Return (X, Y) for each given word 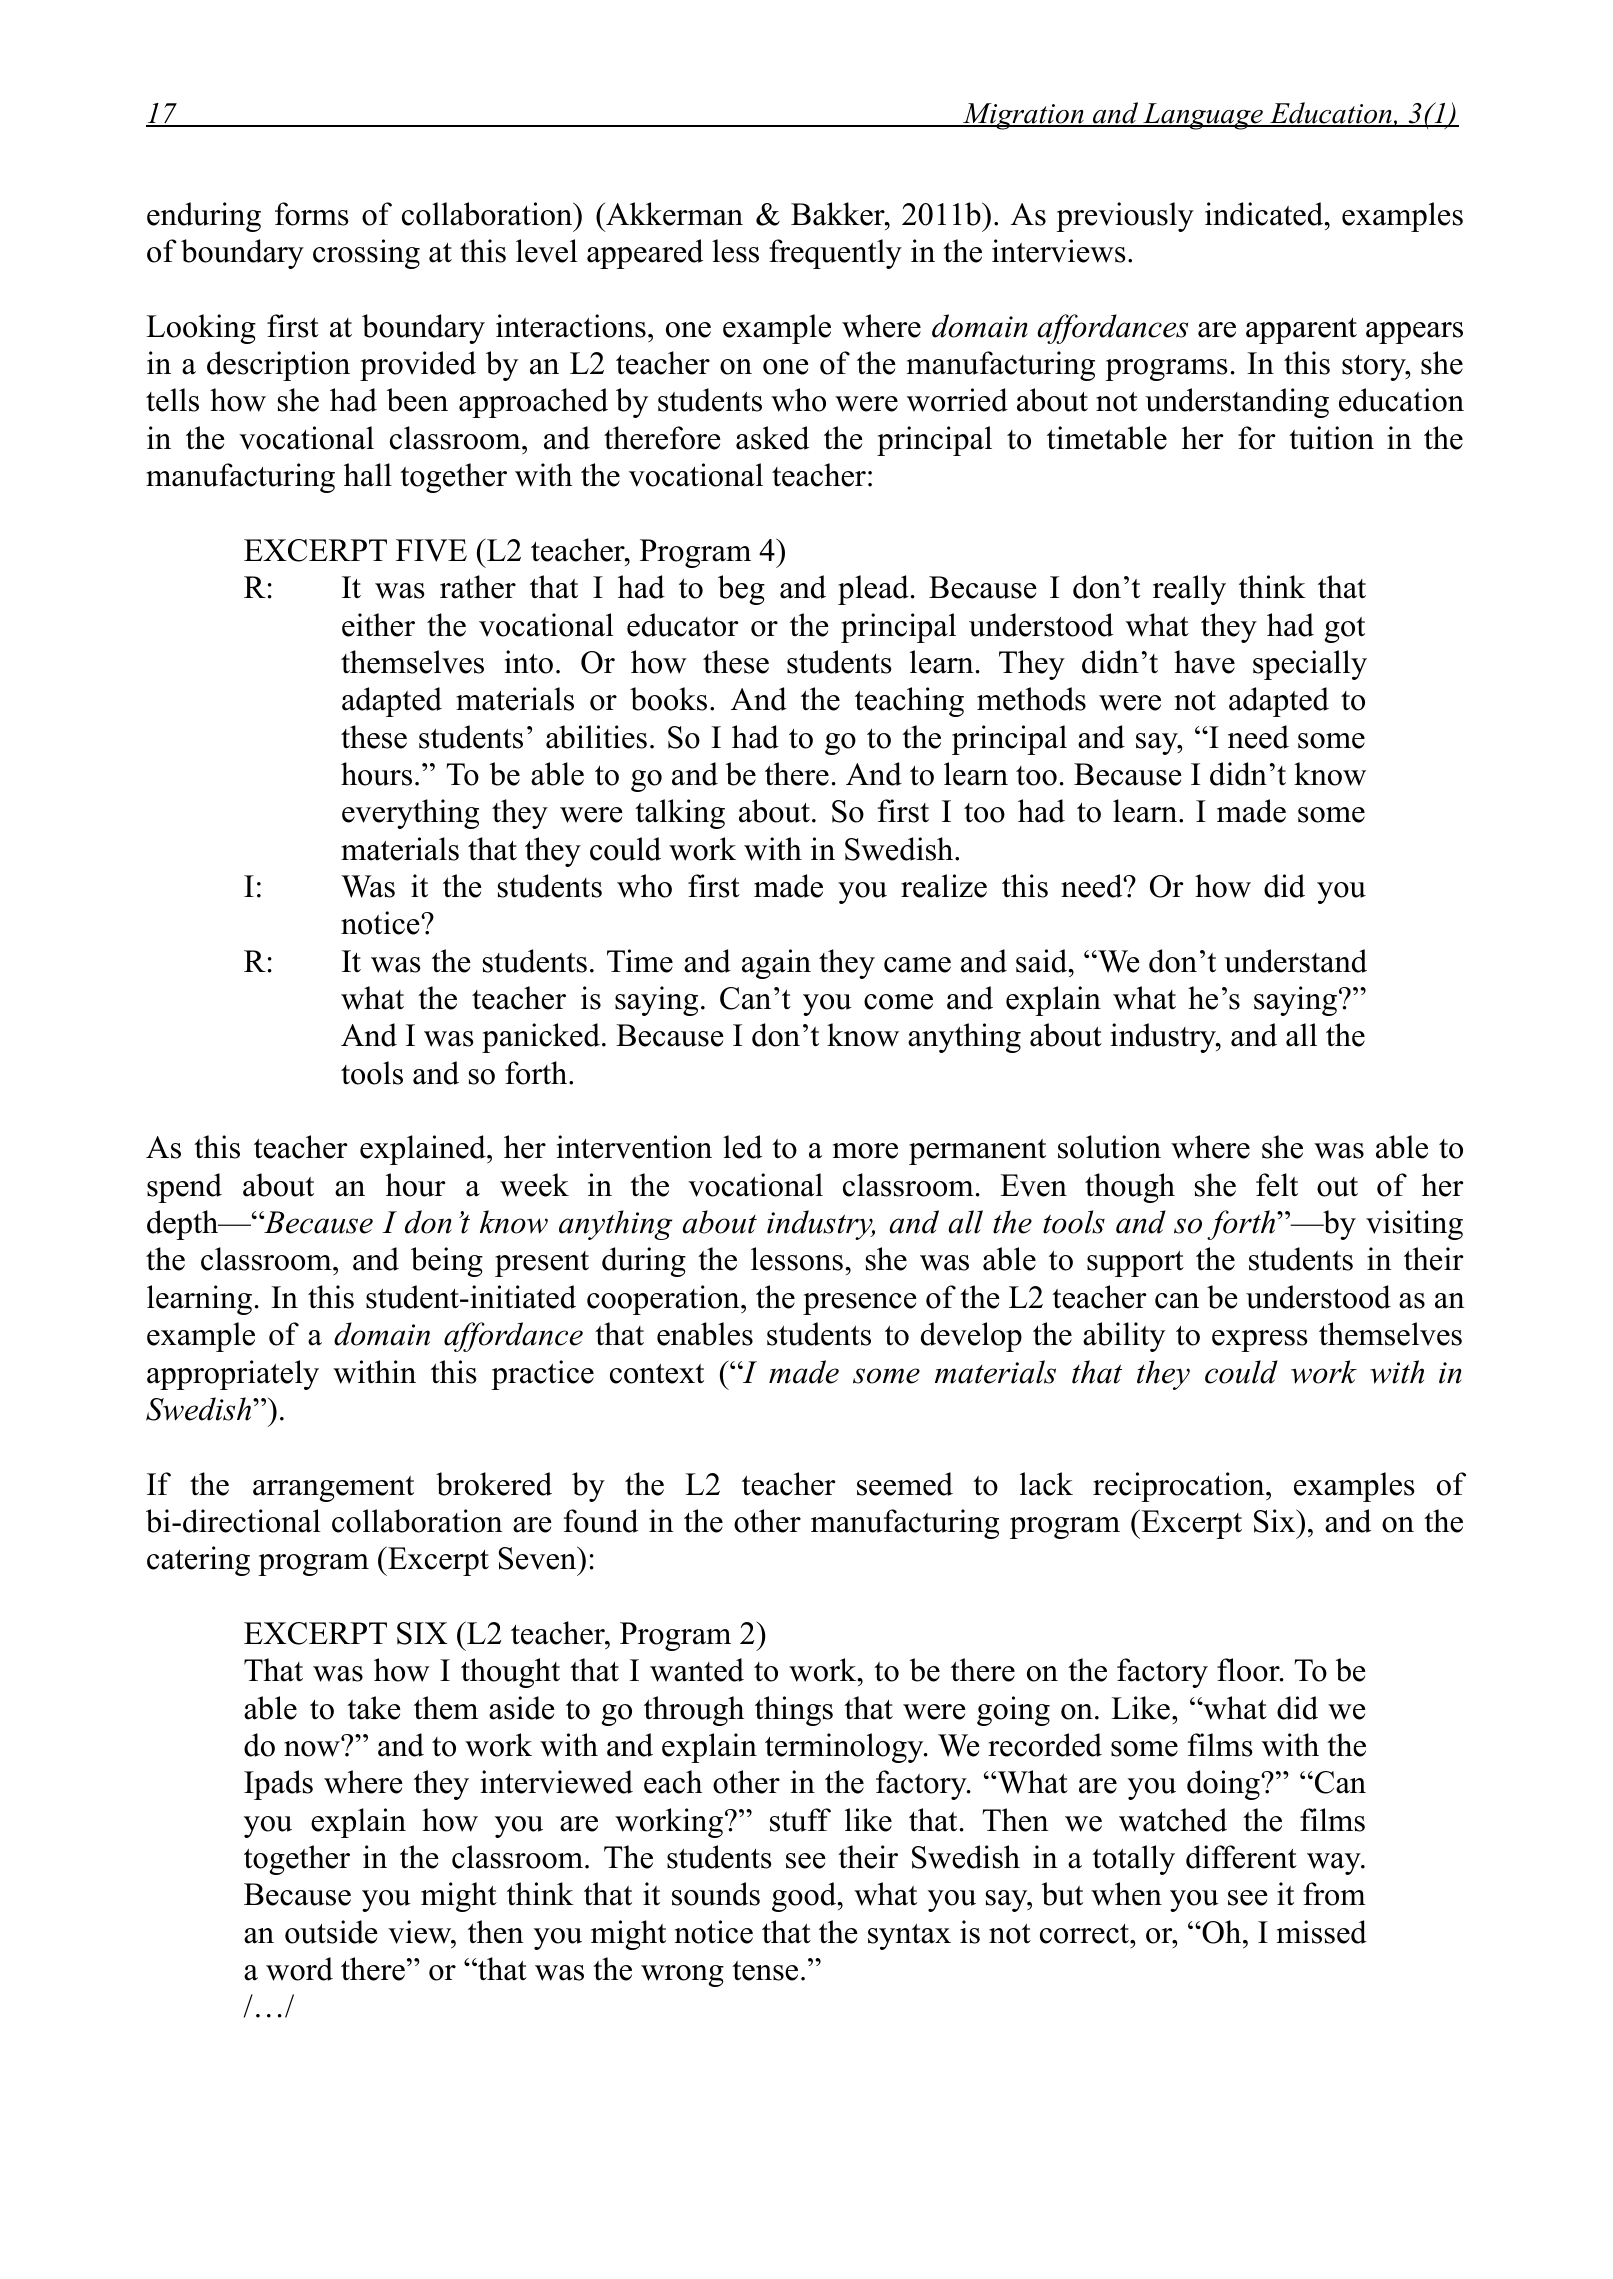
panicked (541, 1038)
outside (331, 1932)
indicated (1265, 214)
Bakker (839, 214)
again (776, 964)
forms (312, 214)
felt (1277, 1185)
